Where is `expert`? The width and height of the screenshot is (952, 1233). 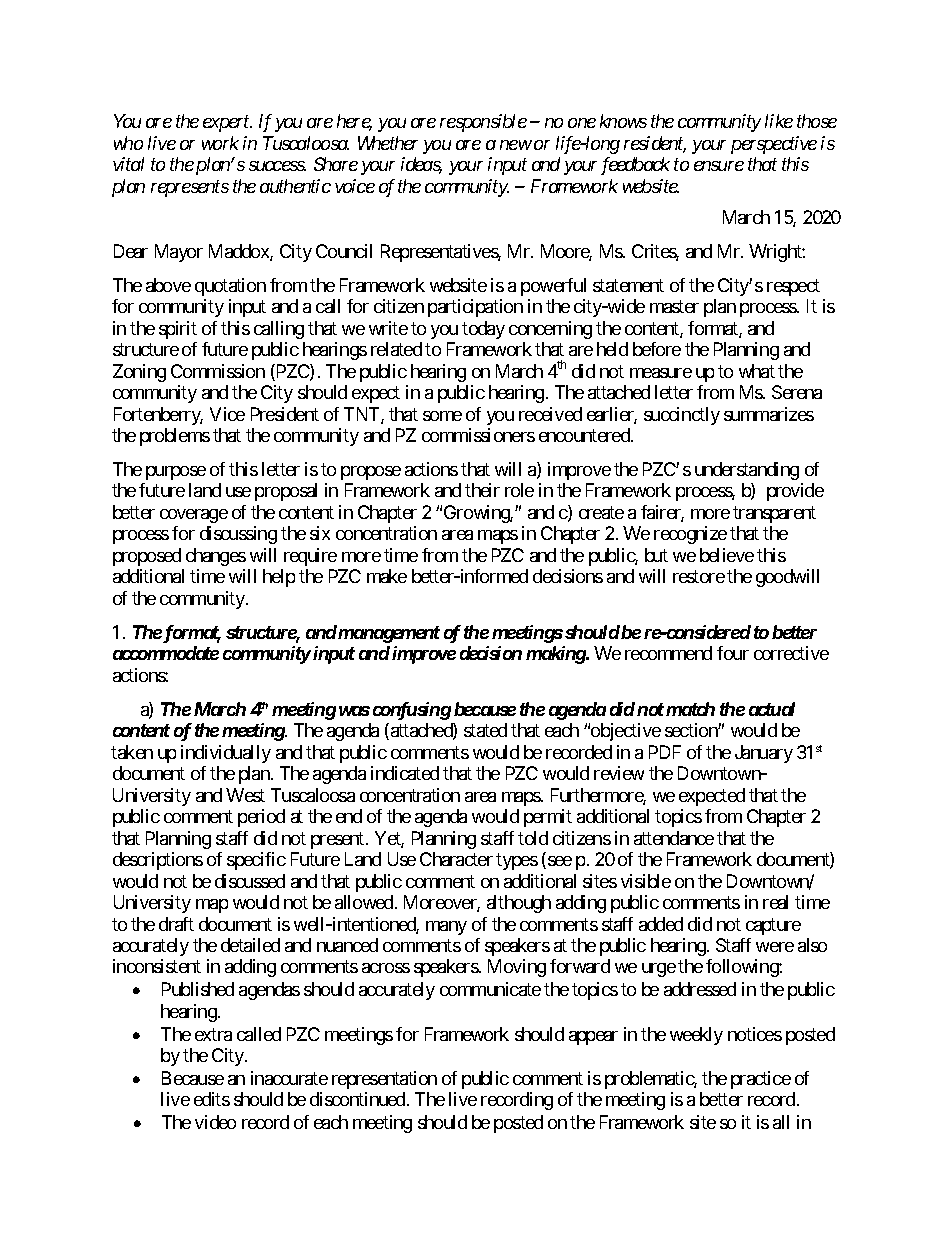 expert is located at coordinates (227, 124).
